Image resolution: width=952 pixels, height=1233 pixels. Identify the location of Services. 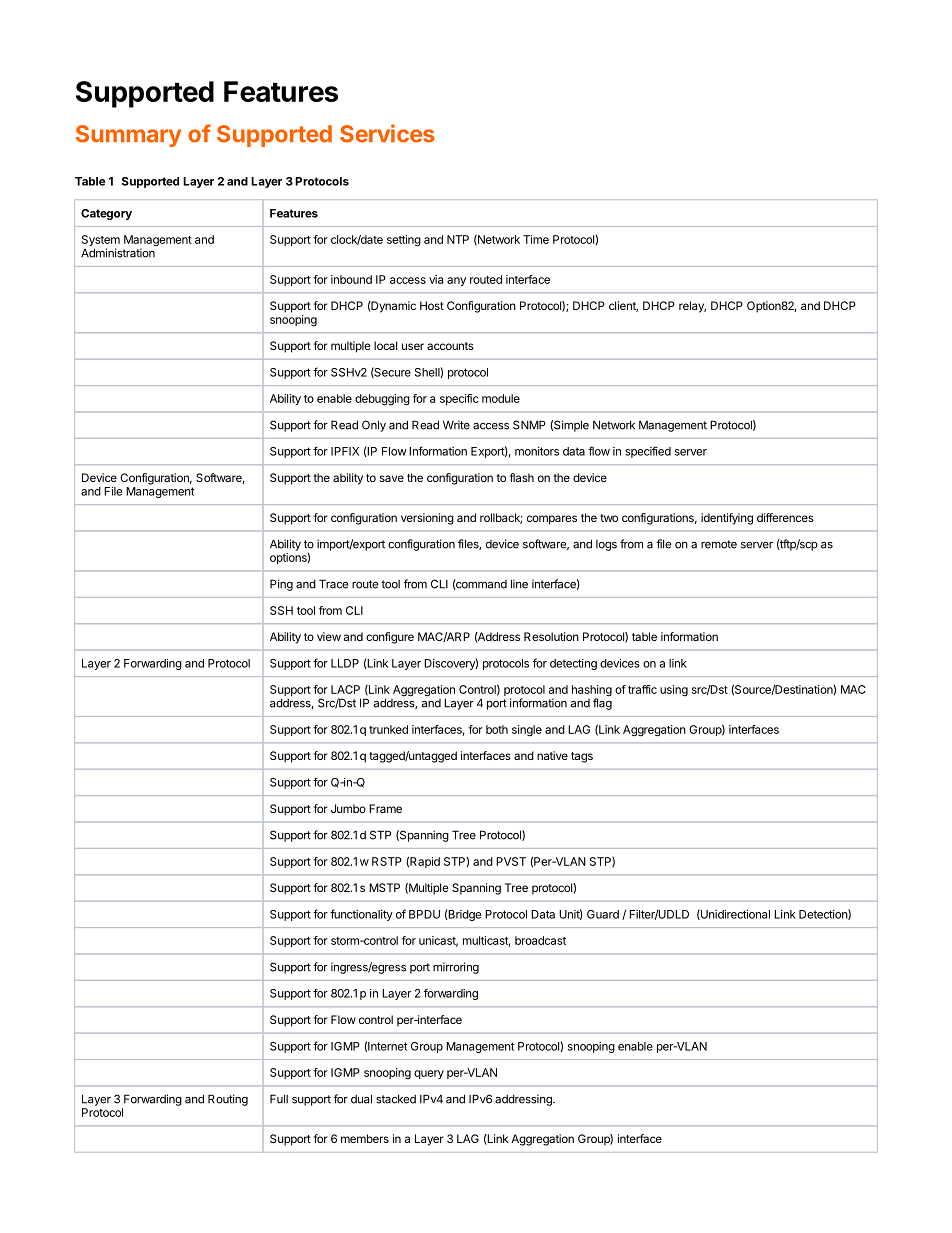
(387, 133).
